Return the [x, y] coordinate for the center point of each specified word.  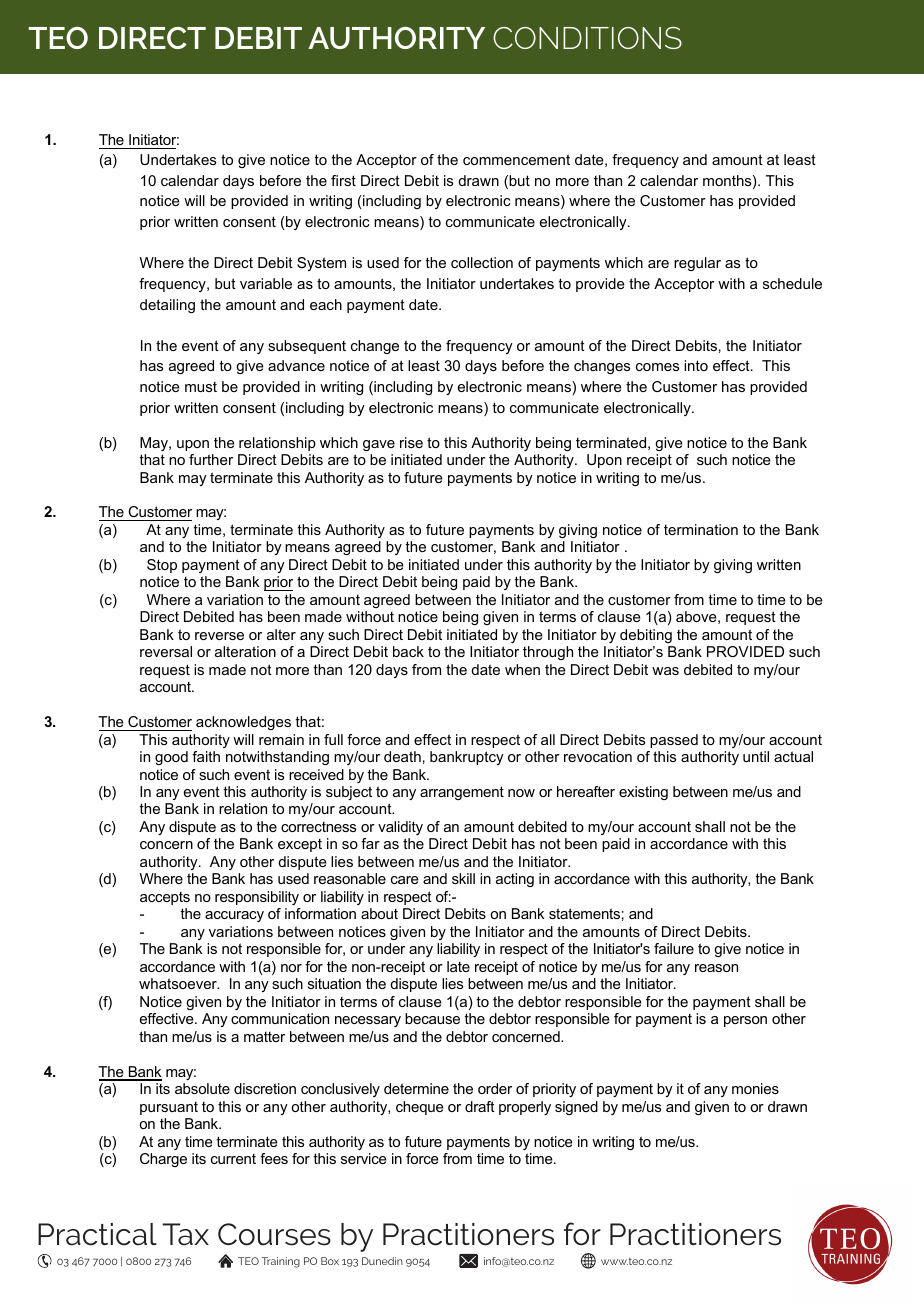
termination [701, 529]
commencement [516, 159]
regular [697, 264]
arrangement [462, 793]
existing [643, 793]
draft [480, 1106]
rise [411, 442]
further [211, 459]
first [343, 180]
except [300, 845]
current [233, 1159]
